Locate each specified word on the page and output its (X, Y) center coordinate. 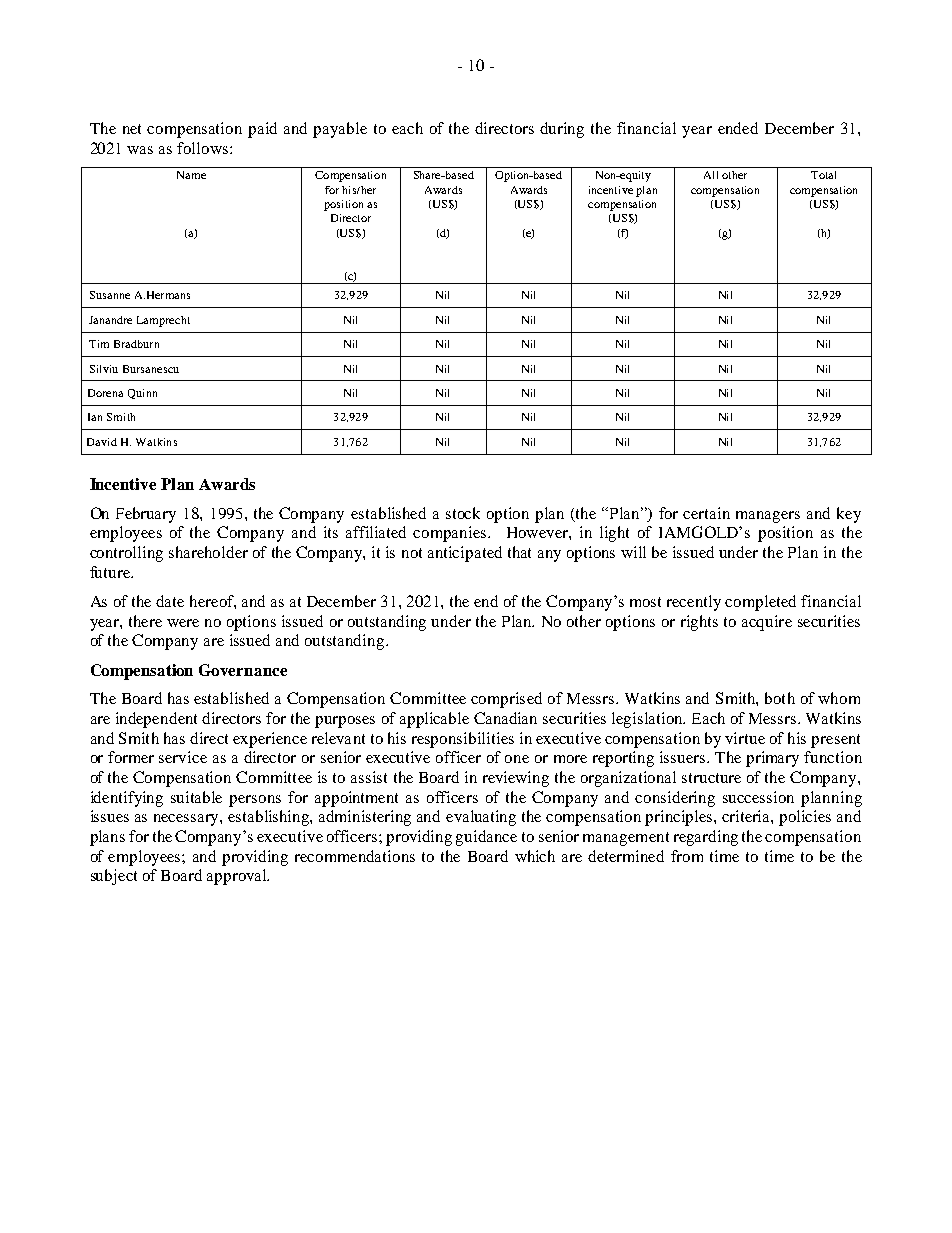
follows (202, 148)
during (562, 130)
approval (238, 877)
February (146, 515)
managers (768, 517)
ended (738, 128)
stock (463, 513)
